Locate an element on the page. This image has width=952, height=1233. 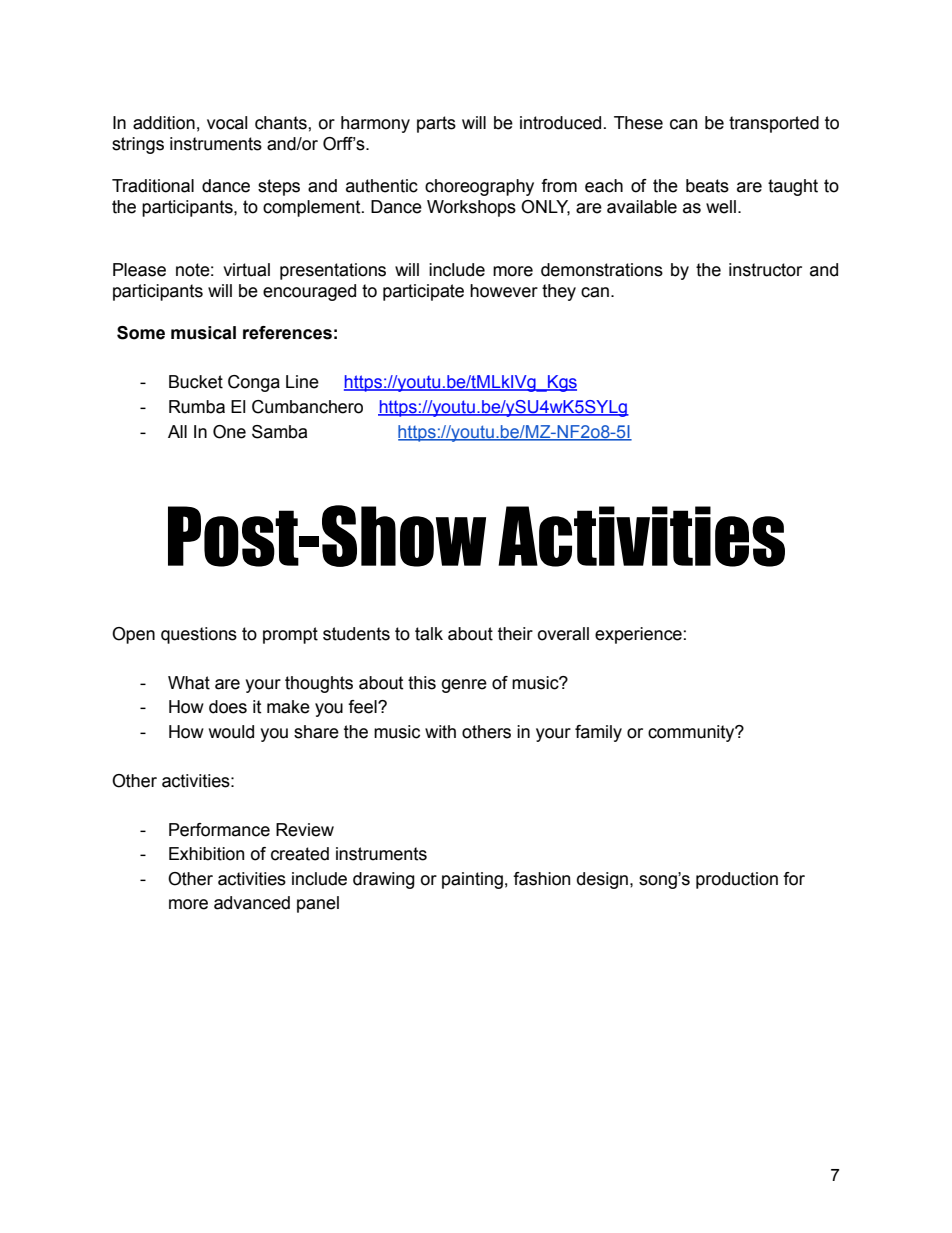
experience is located at coordinates (638, 635).
